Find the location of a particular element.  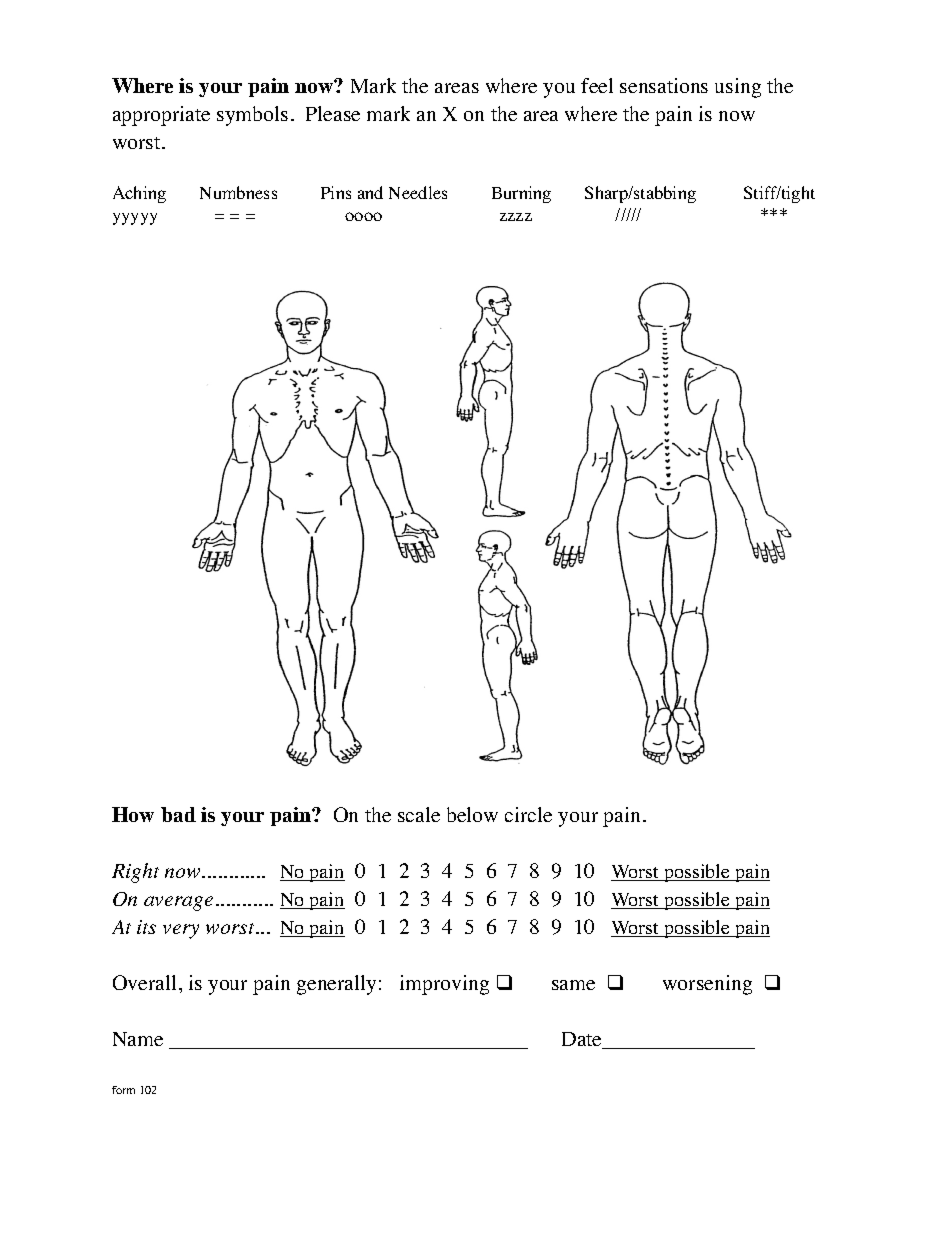

sensations is located at coordinates (664, 85).
